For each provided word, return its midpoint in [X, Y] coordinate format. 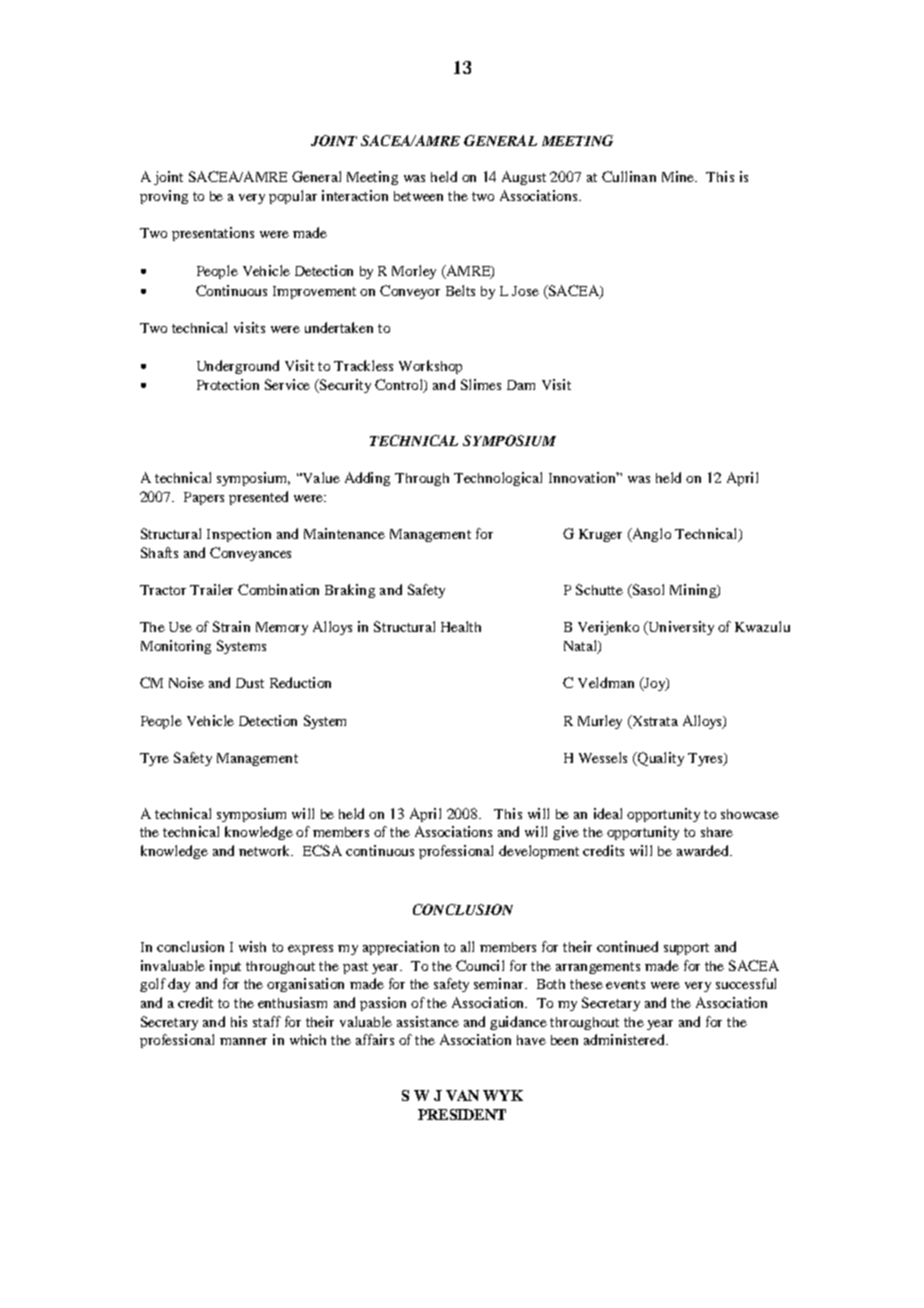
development [539, 852]
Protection [228, 384]
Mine [679, 176]
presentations [213, 234]
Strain [231, 626]
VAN [462, 1095]
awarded [704, 850]
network [266, 850]
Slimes [481, 384]
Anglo [650, 535]
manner [243, 1041]
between [418, 196]
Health [461, 626]
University [680, 628]
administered [625, 1039]
